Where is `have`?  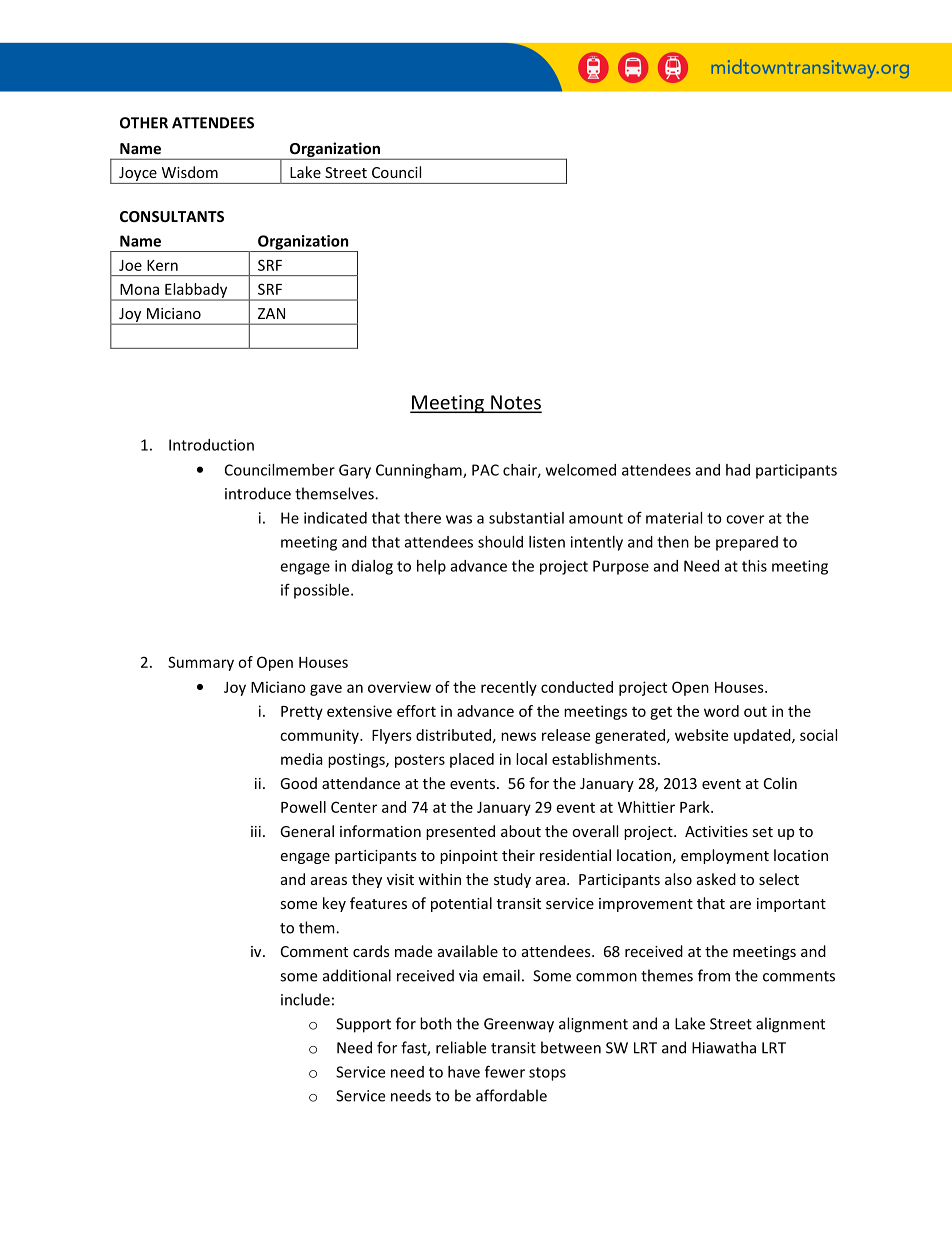
have is located at coordinates (464, 1072).
